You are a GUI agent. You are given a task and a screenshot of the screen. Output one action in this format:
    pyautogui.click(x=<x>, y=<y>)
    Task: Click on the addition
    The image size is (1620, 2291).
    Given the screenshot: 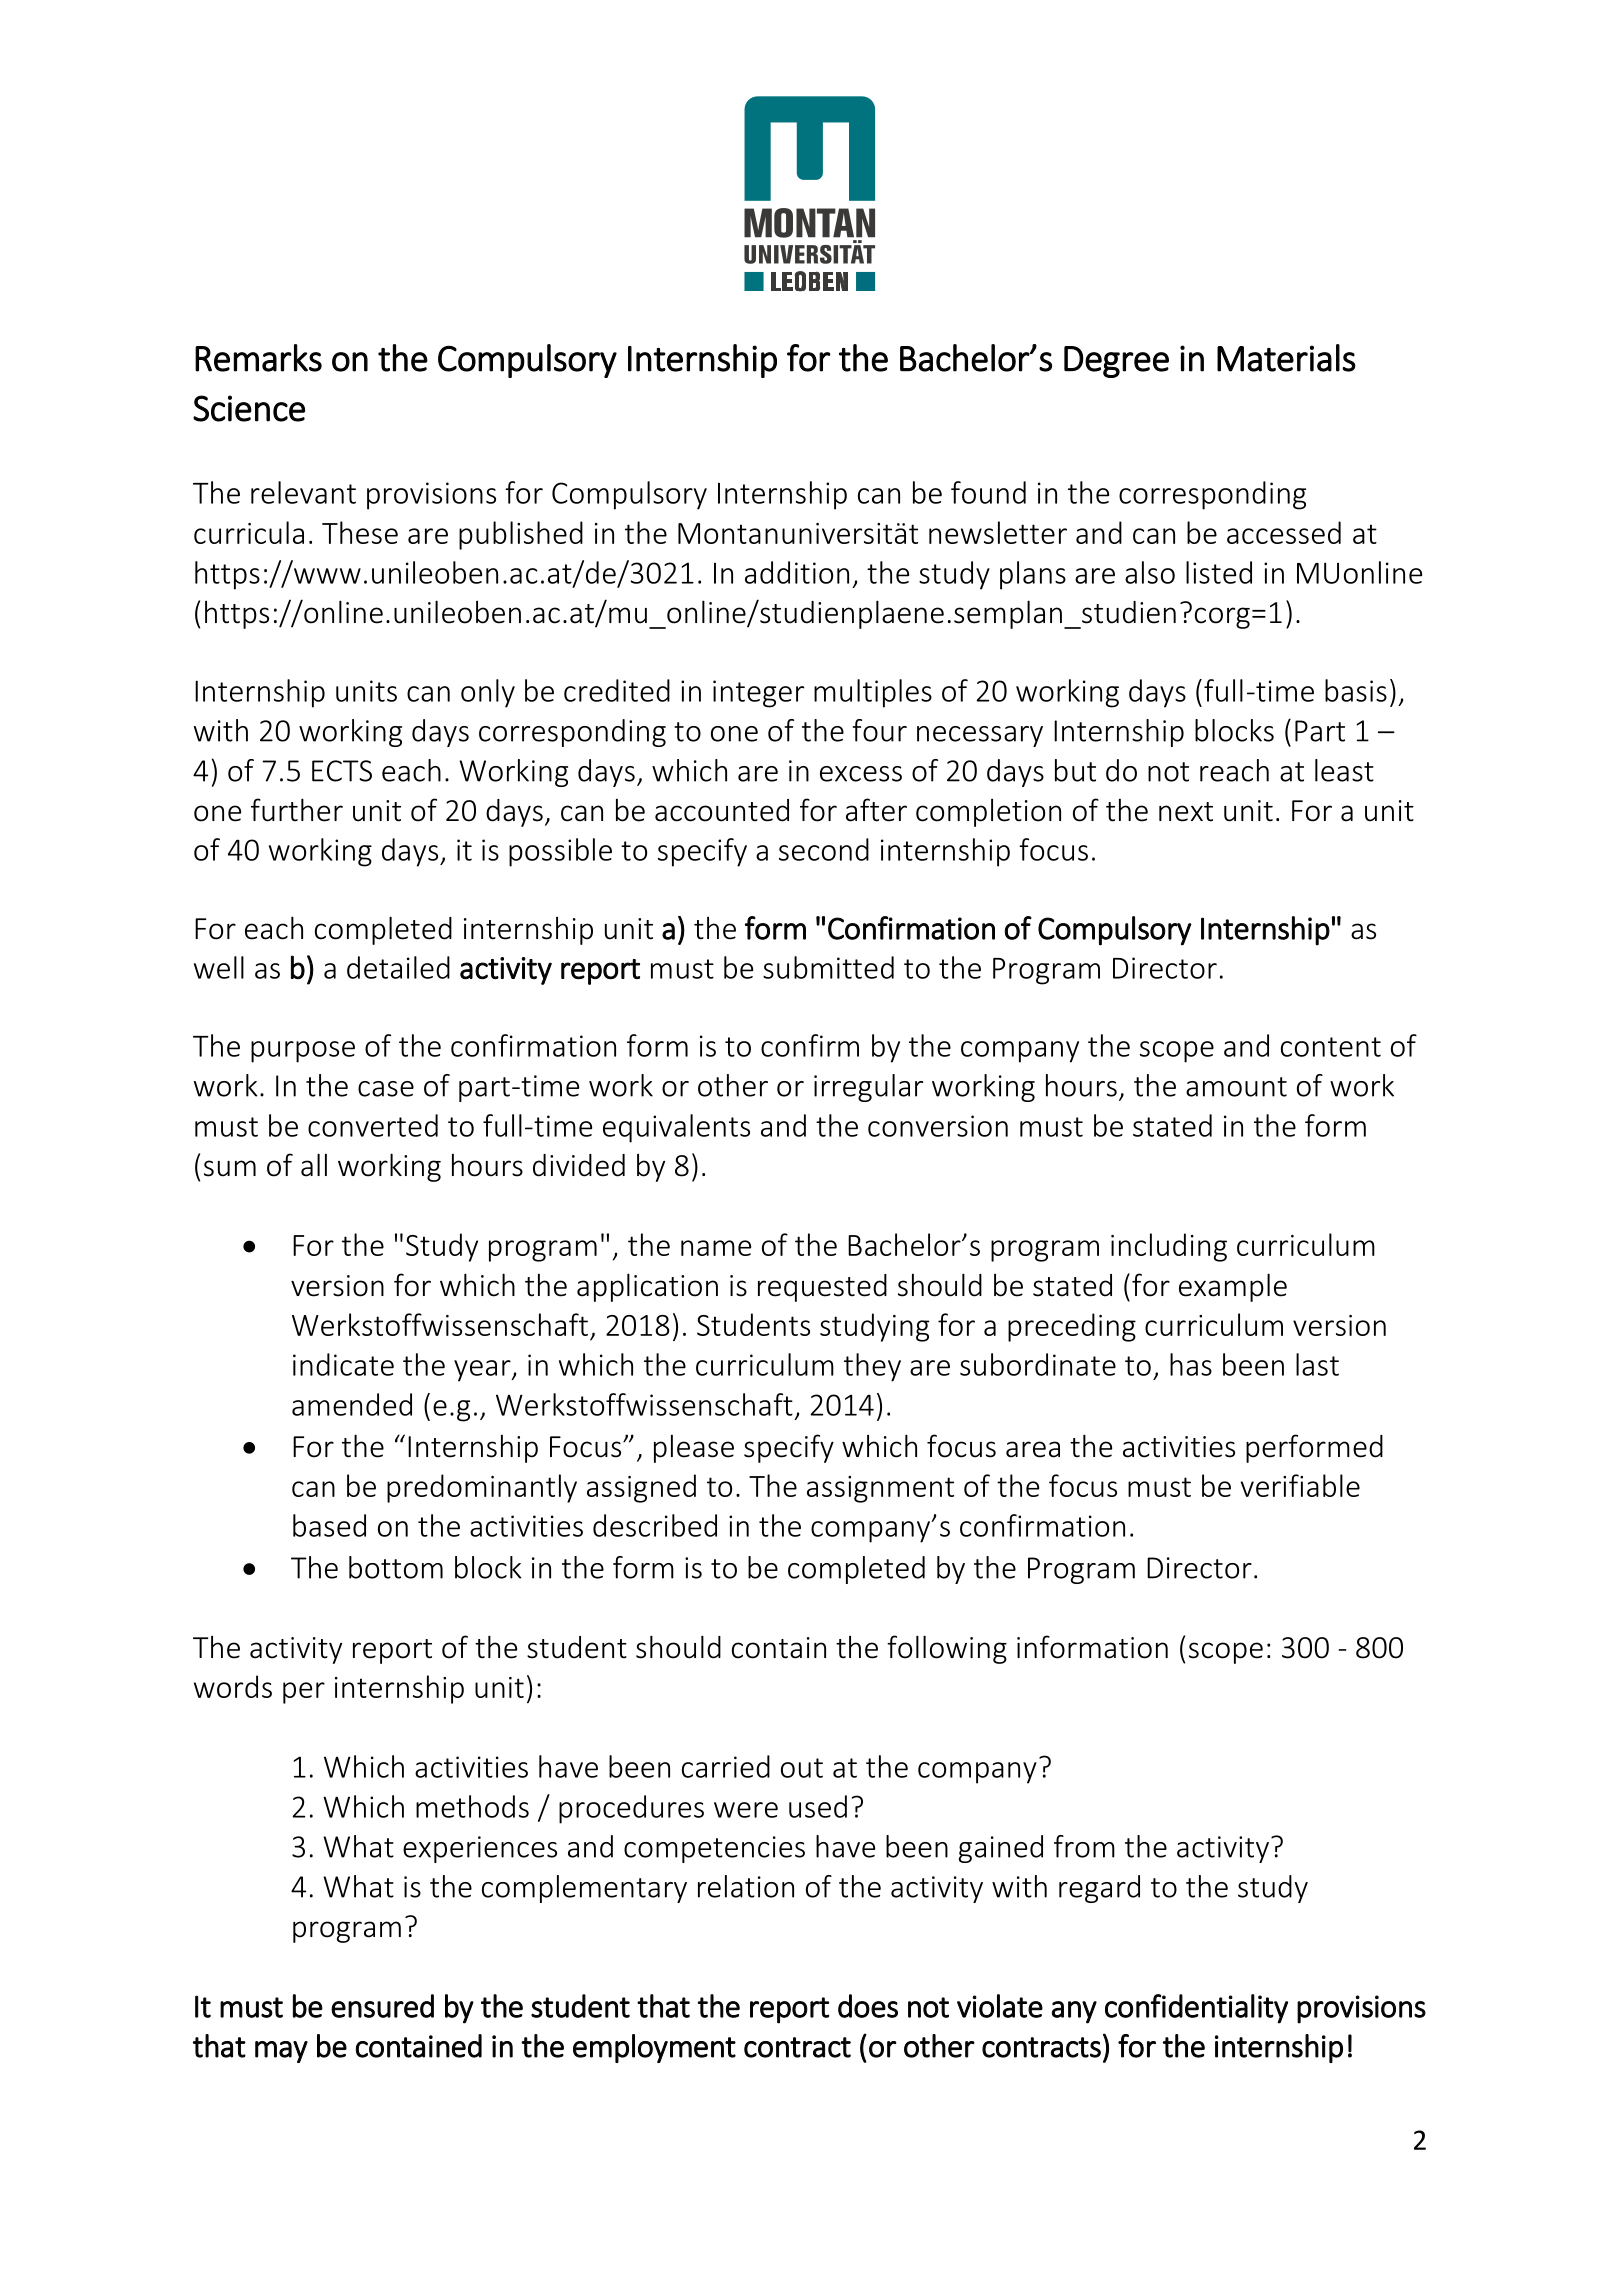 What is the action you would take?
    pyautogui.click(x=797, y=572)
